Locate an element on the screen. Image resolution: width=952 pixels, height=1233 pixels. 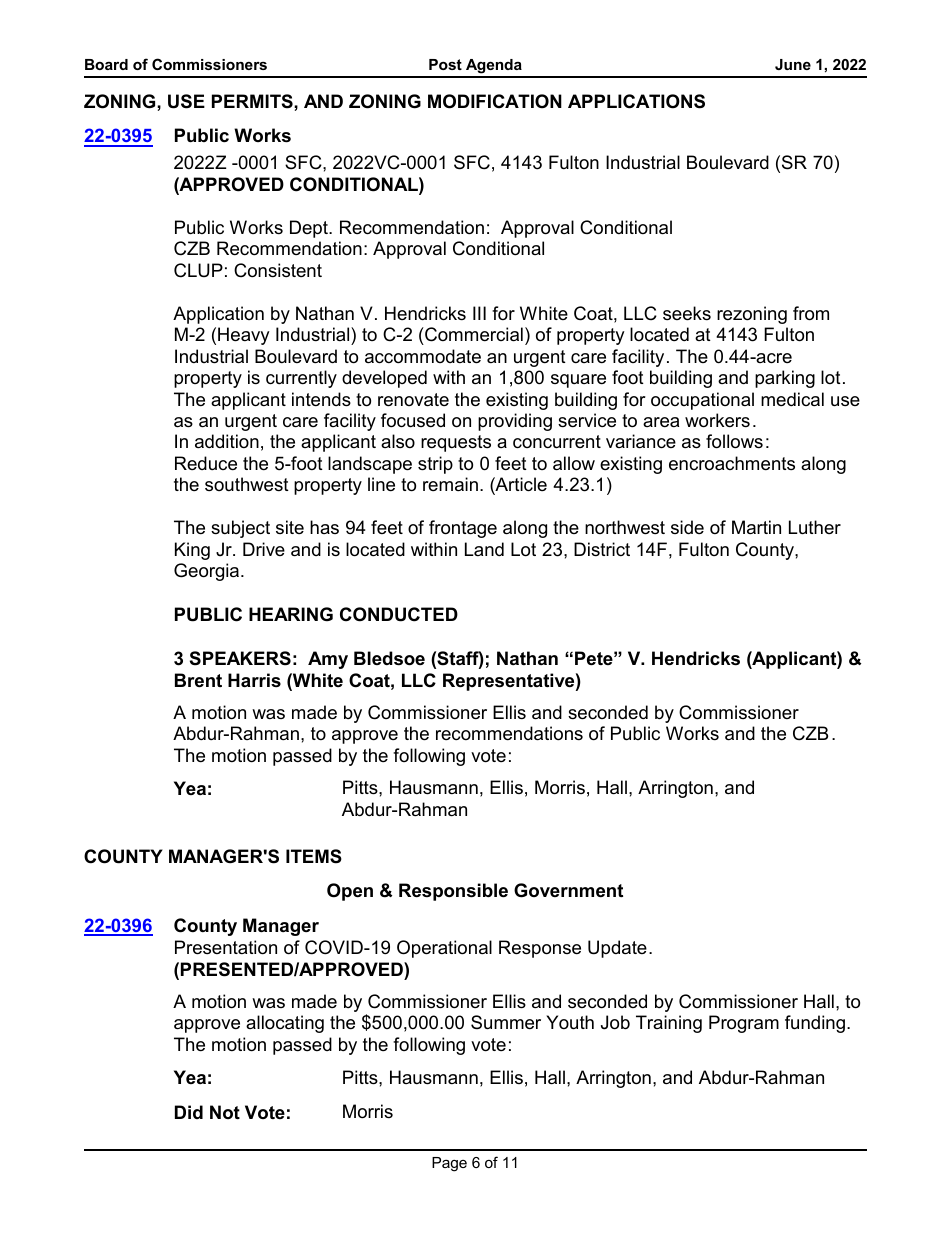
Martin is located at coordinates (756, 527).
